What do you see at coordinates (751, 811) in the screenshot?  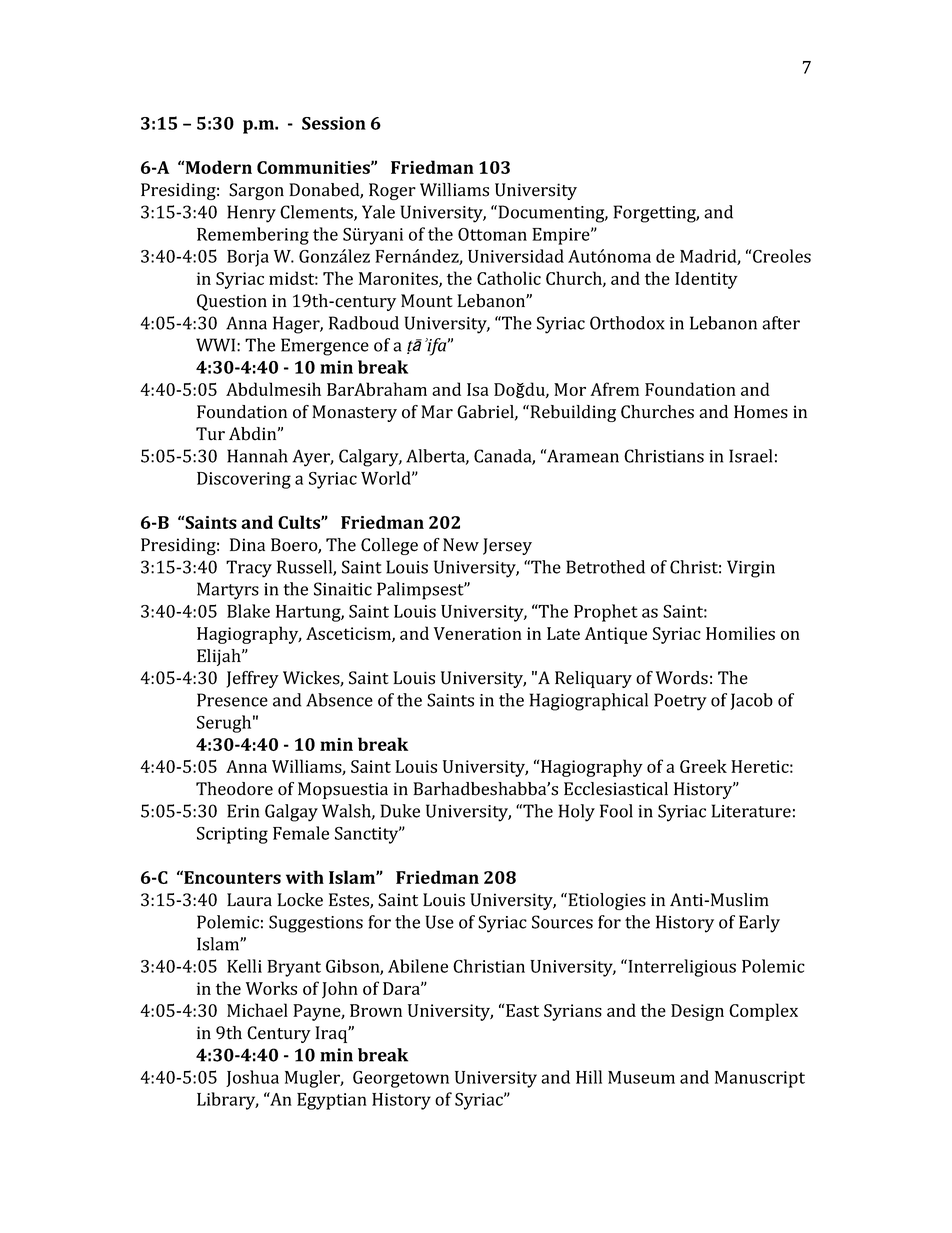 I see `Literature` at bounding box center [751, 811].
